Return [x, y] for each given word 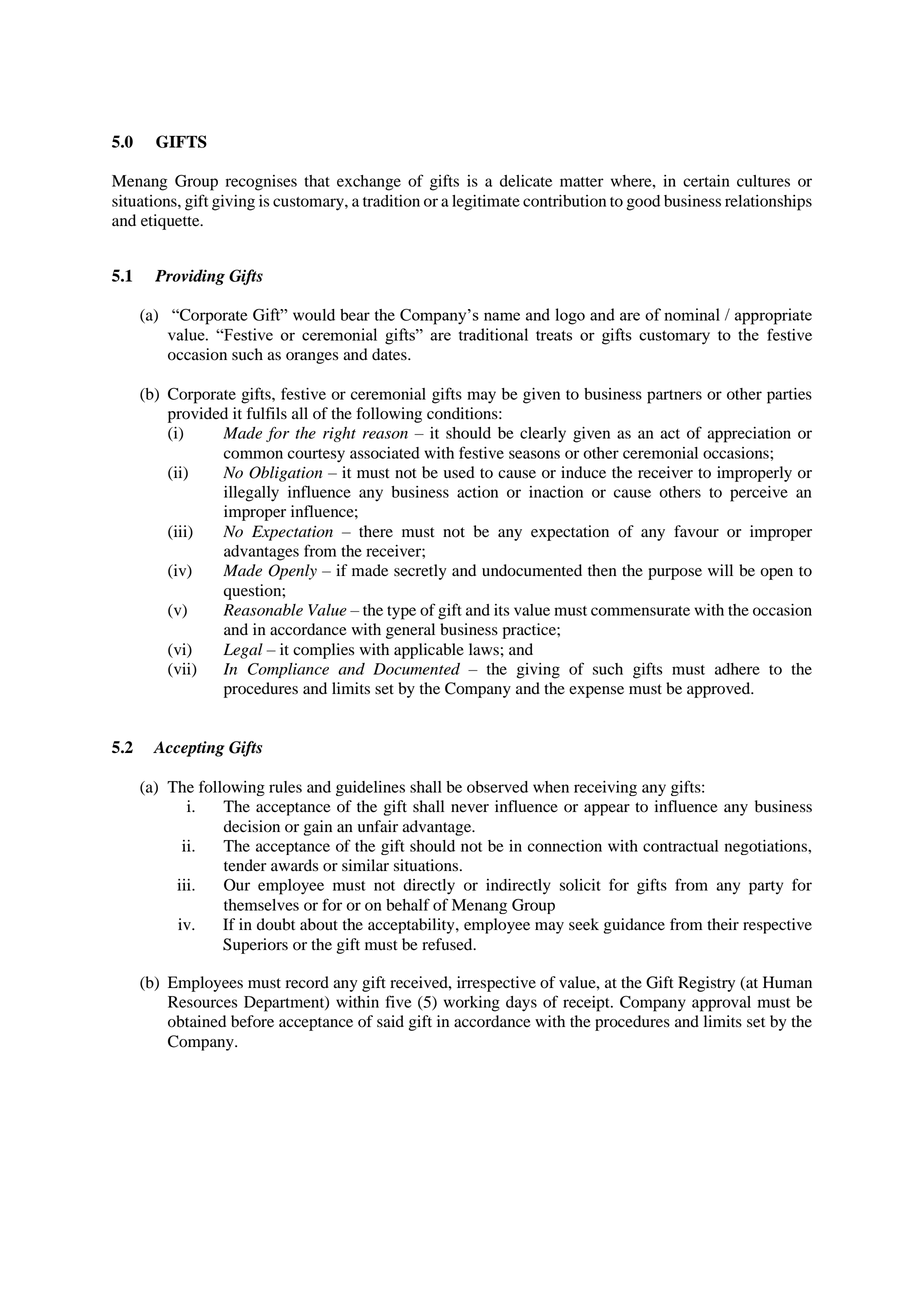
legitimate [486, 203]
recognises [261, 183]
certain [706, 181]
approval [721, 1004]
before [252, 1021]
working [472, 1004]
